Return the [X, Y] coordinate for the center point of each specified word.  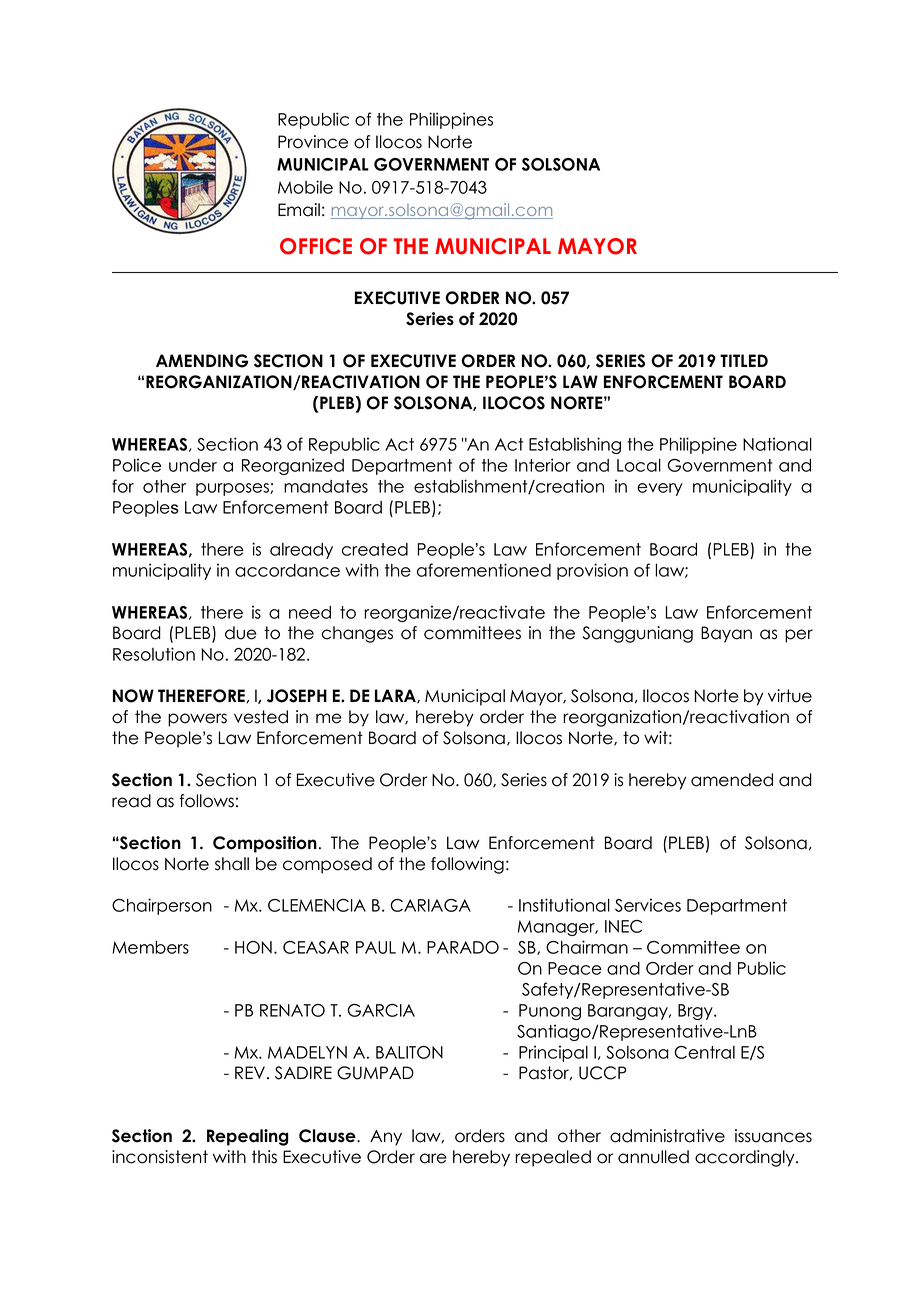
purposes [233, 489]
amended [732, 780]
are [433, 1158]
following [467, 865]
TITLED [744, 360]
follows [206, 801]
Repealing [248, 1137]
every [660, 489]
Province [313, 142]
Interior [543, 465]
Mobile [305, 187]
